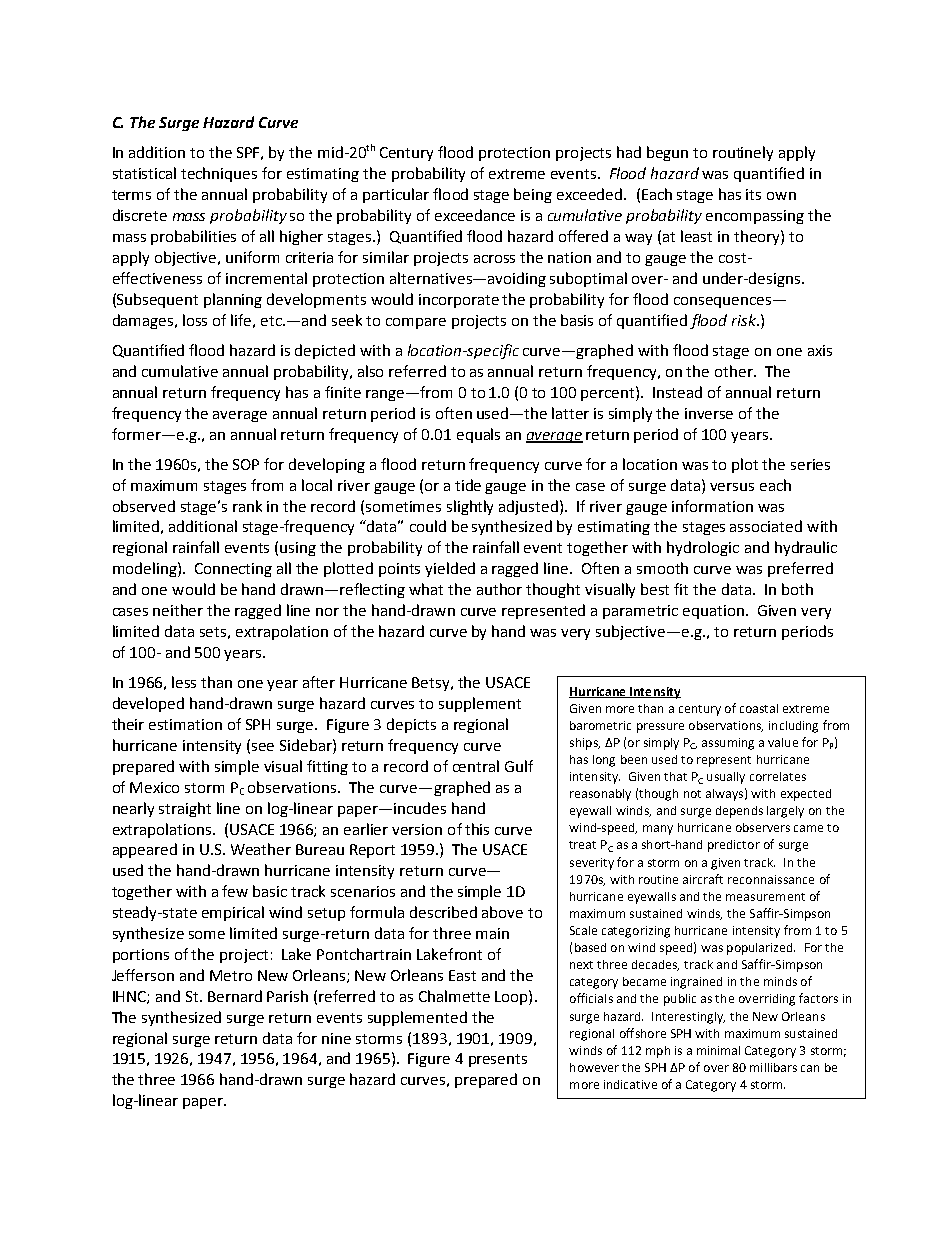 The height and width of the screenshot is (1233, 952). What do you see at coordinates (498, 1060) in the screenshot?
I see `presents` at bounding box center [498, 1060].
